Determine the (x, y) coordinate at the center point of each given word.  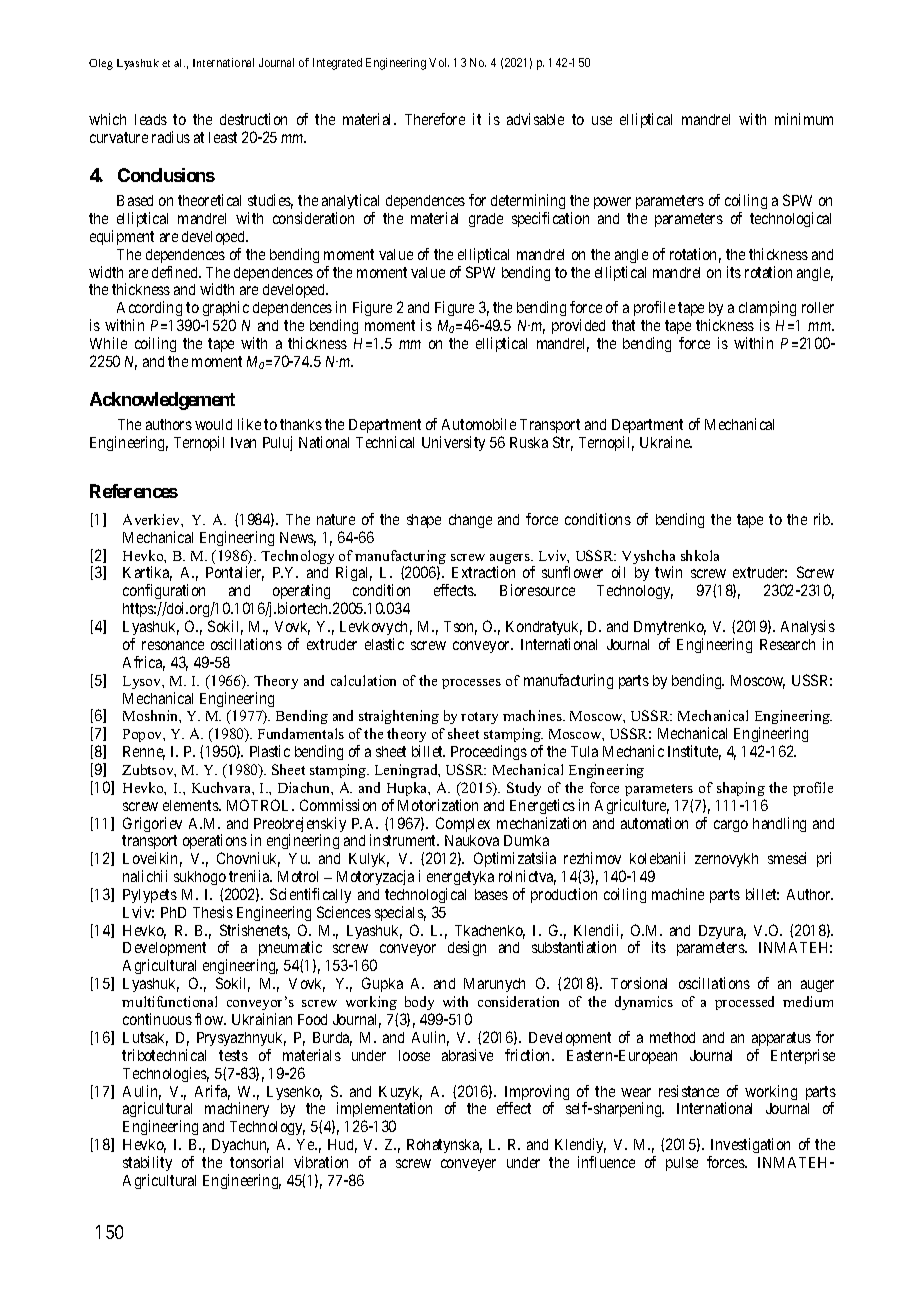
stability (147, 1163)
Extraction (483, 572)
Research (787, 644)
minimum (804, 119)
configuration (164, 593)
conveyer (468, 1165)
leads (151, 119)
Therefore (435, 119)
